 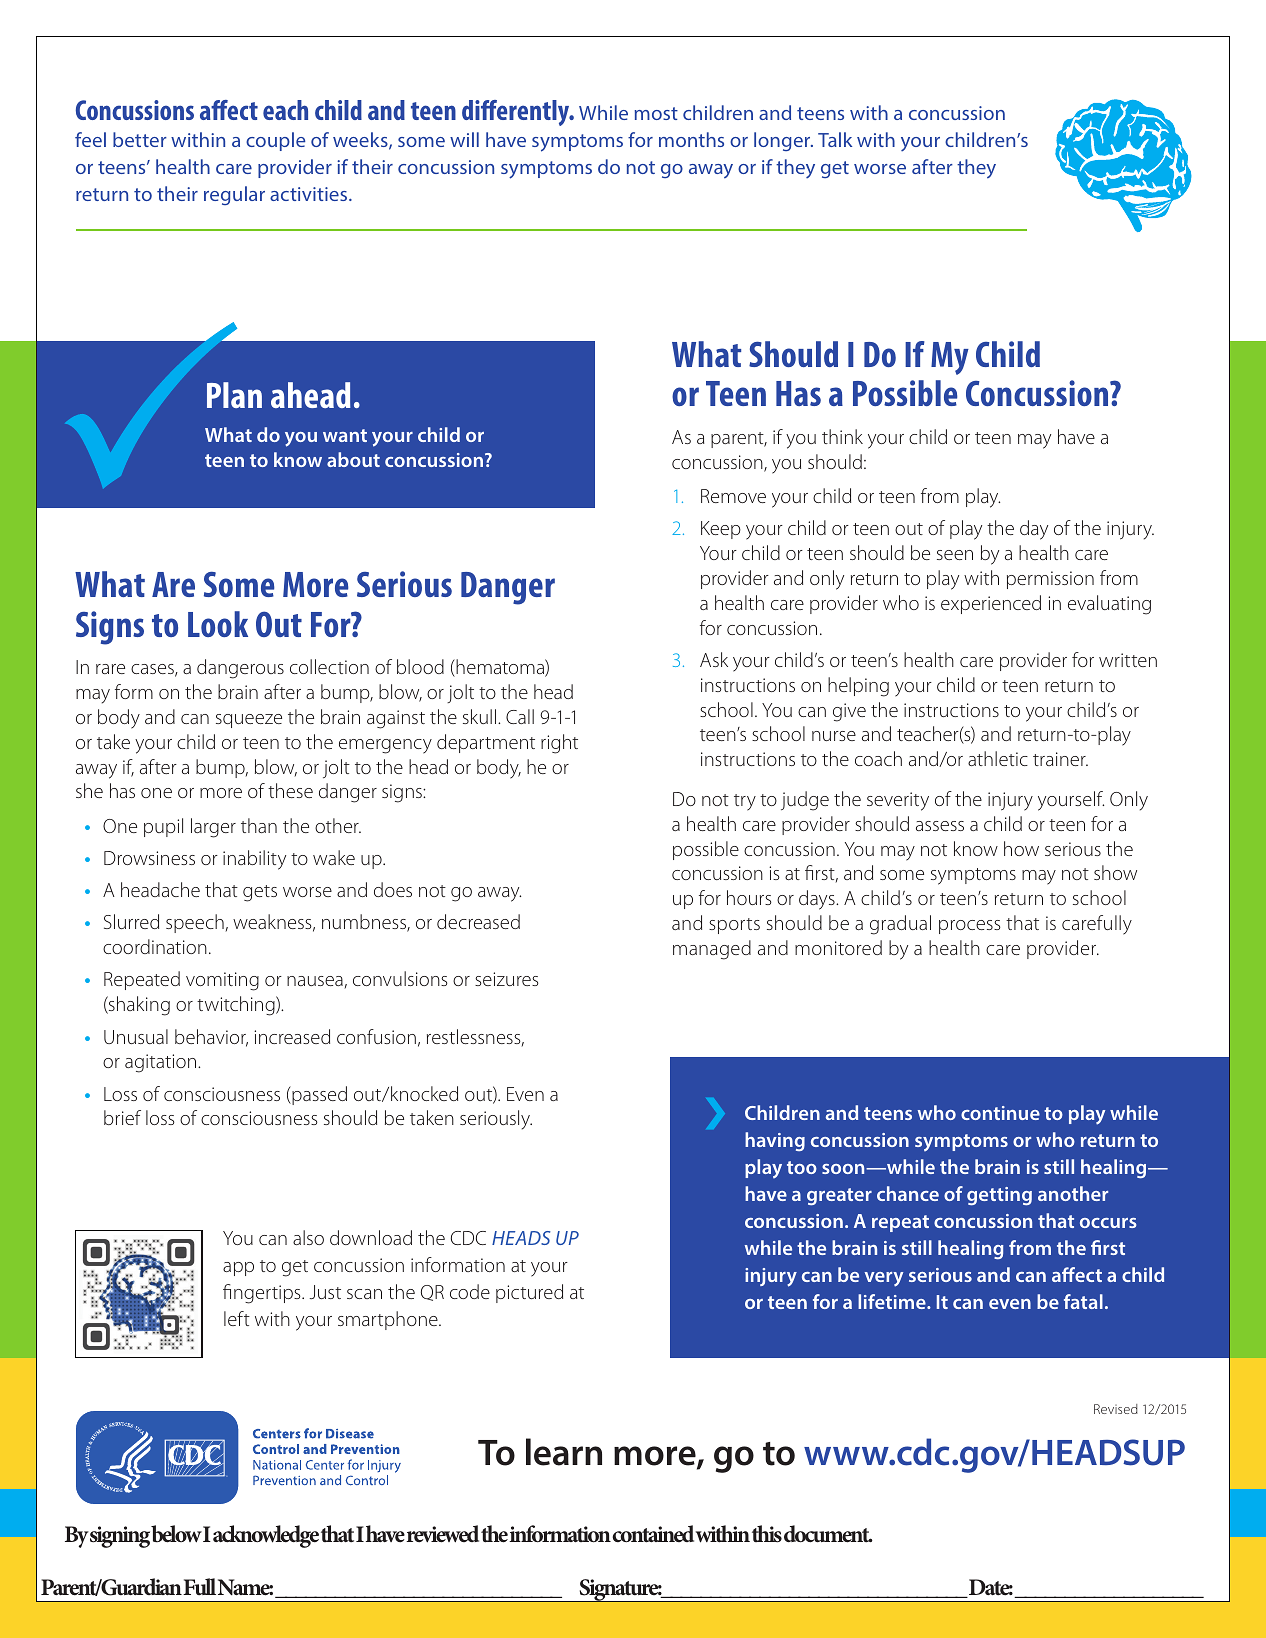 I want to click on Talk, so click(x=835, y=139).
